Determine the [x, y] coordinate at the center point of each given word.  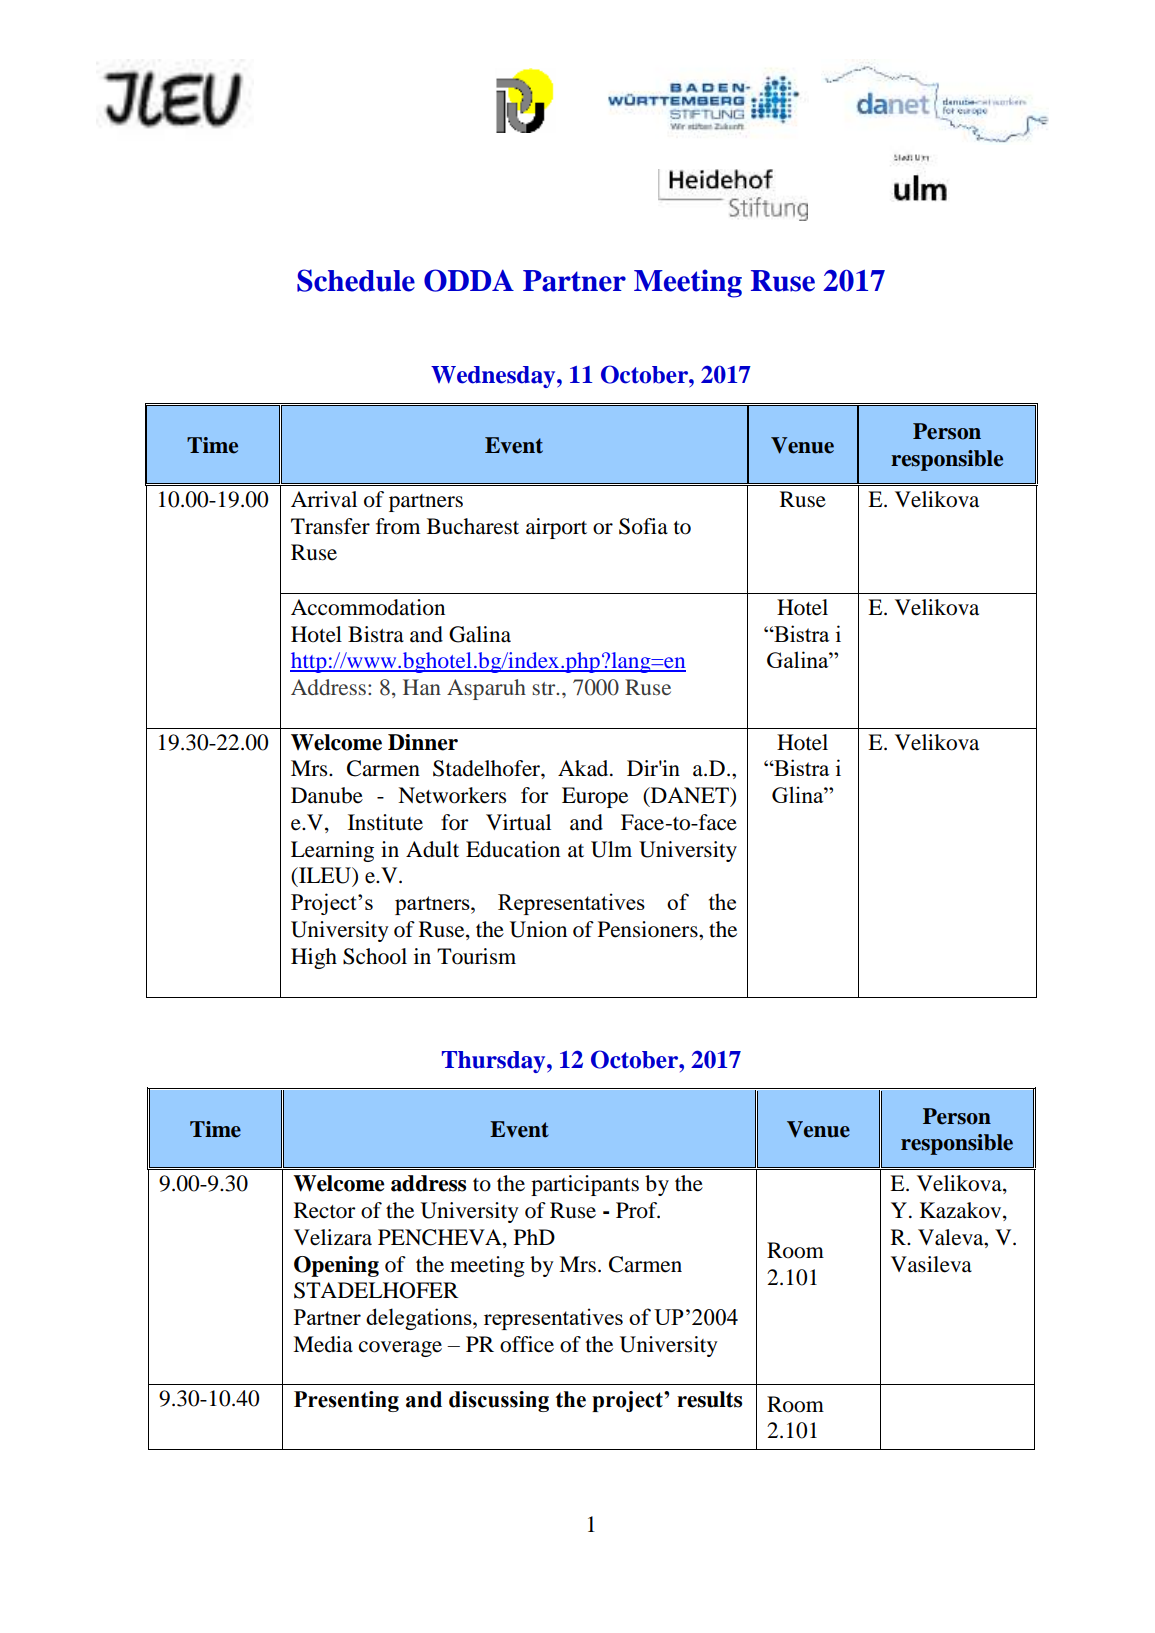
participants [585, 1185]
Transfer [330, 526]
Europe [595, 797]
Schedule [356, 280]
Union [538, 929]
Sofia [643, 526]
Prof [638, 1210]
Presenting [346, 1401]
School [375, 956]
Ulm [611, 849]
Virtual [518, 822]
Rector [325, 1210]
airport [556, 528]
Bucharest [473, 526]
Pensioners [649, 929]
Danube [327, 795]
